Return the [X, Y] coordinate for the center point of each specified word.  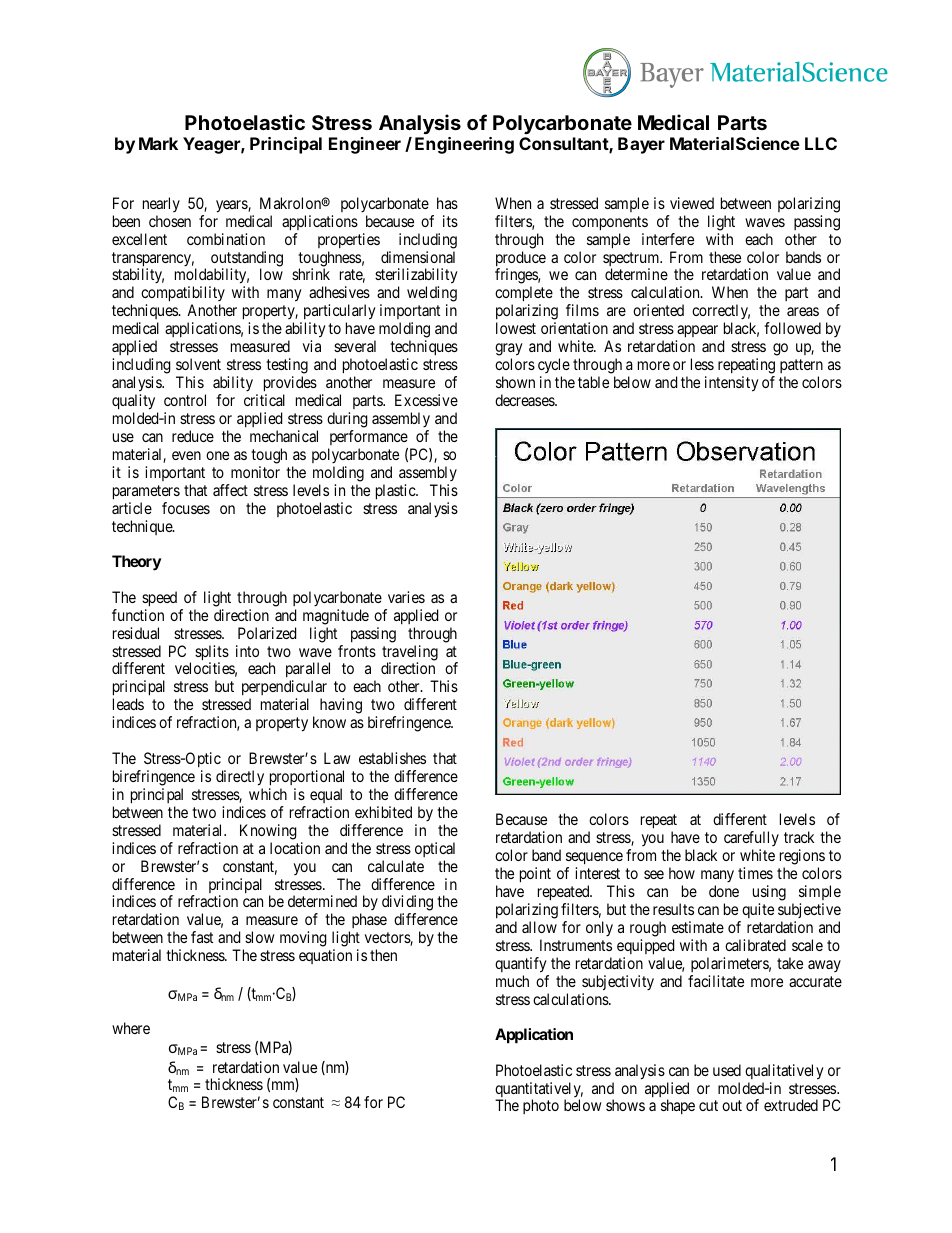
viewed [692, 203]
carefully [751, 840]
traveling [410, 654]
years [232, 206]
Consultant [564, 145]
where [131, 1028]
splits [212, 654]
